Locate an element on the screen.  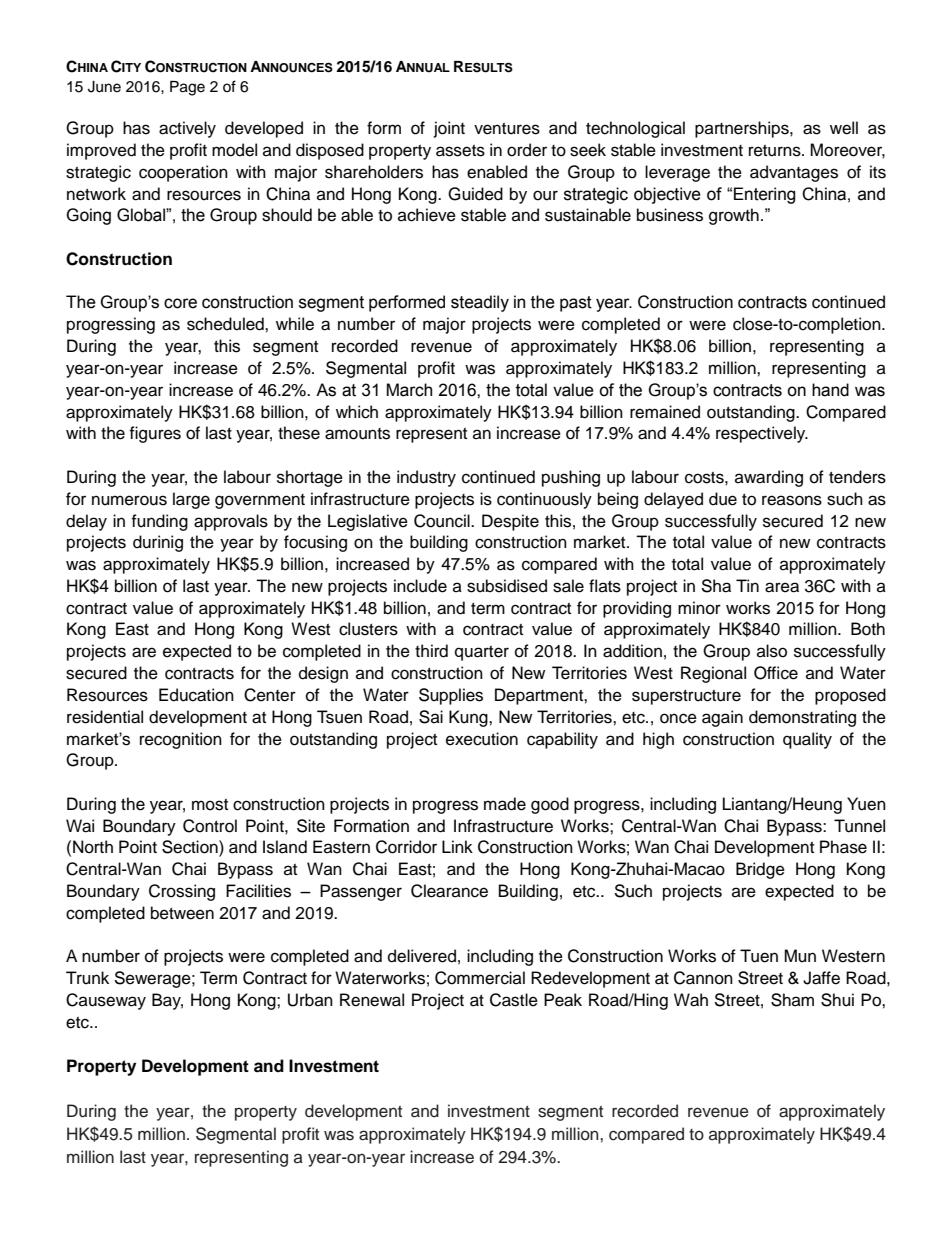
Causeway is located at coordinates (106, 1001).
